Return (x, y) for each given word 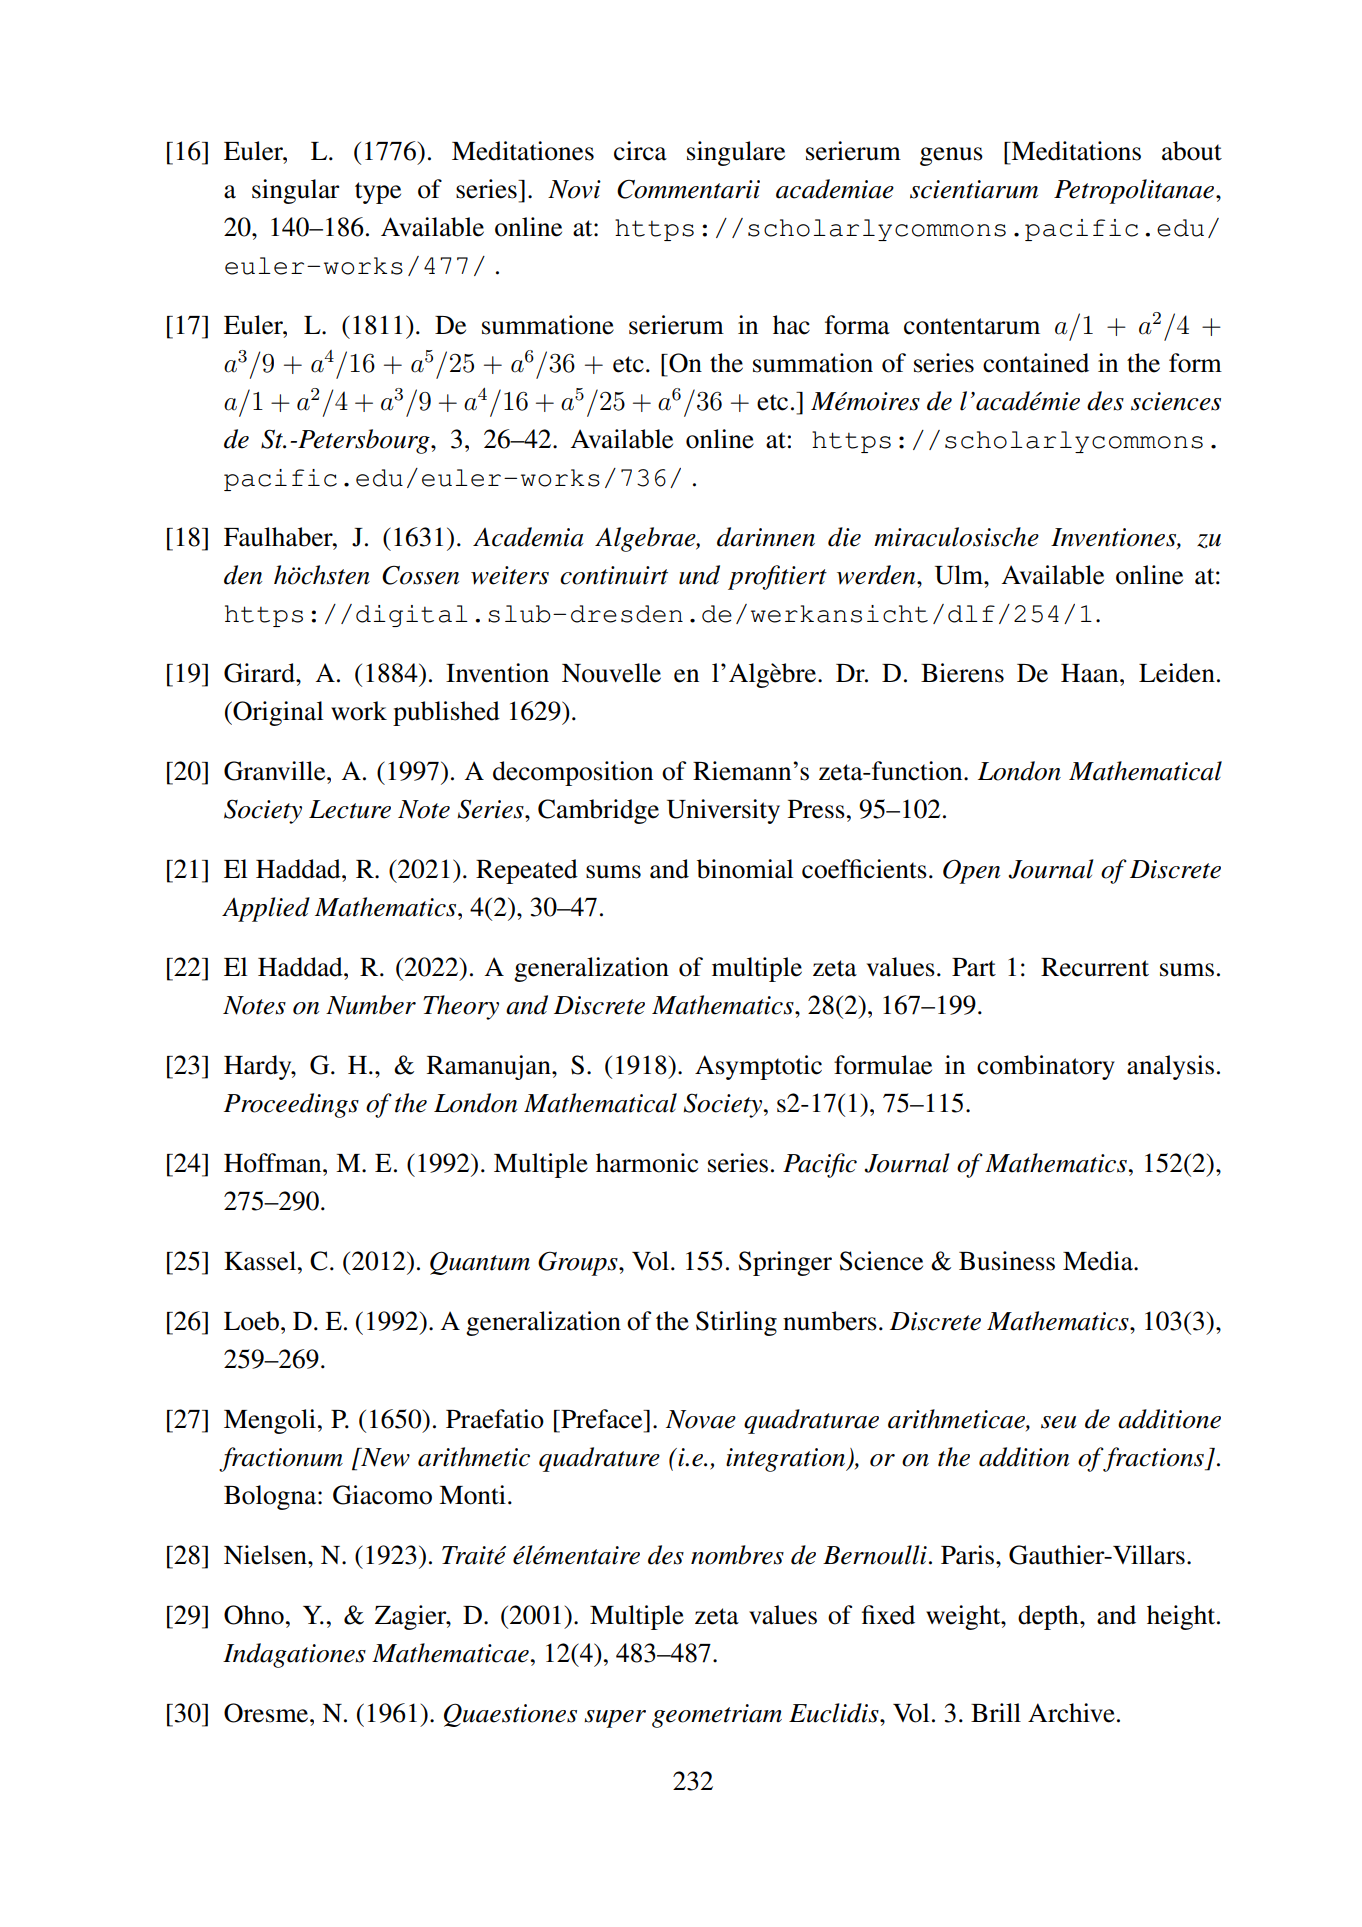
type (378, 193)
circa (640, 151)
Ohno (255, 1615)
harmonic (647, 1163)
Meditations (1075, 151)
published (446, 713)
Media (1099, 1261)
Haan (1091, 673)
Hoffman (274, 1163)
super (615, 1719)
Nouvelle (611, 673)
